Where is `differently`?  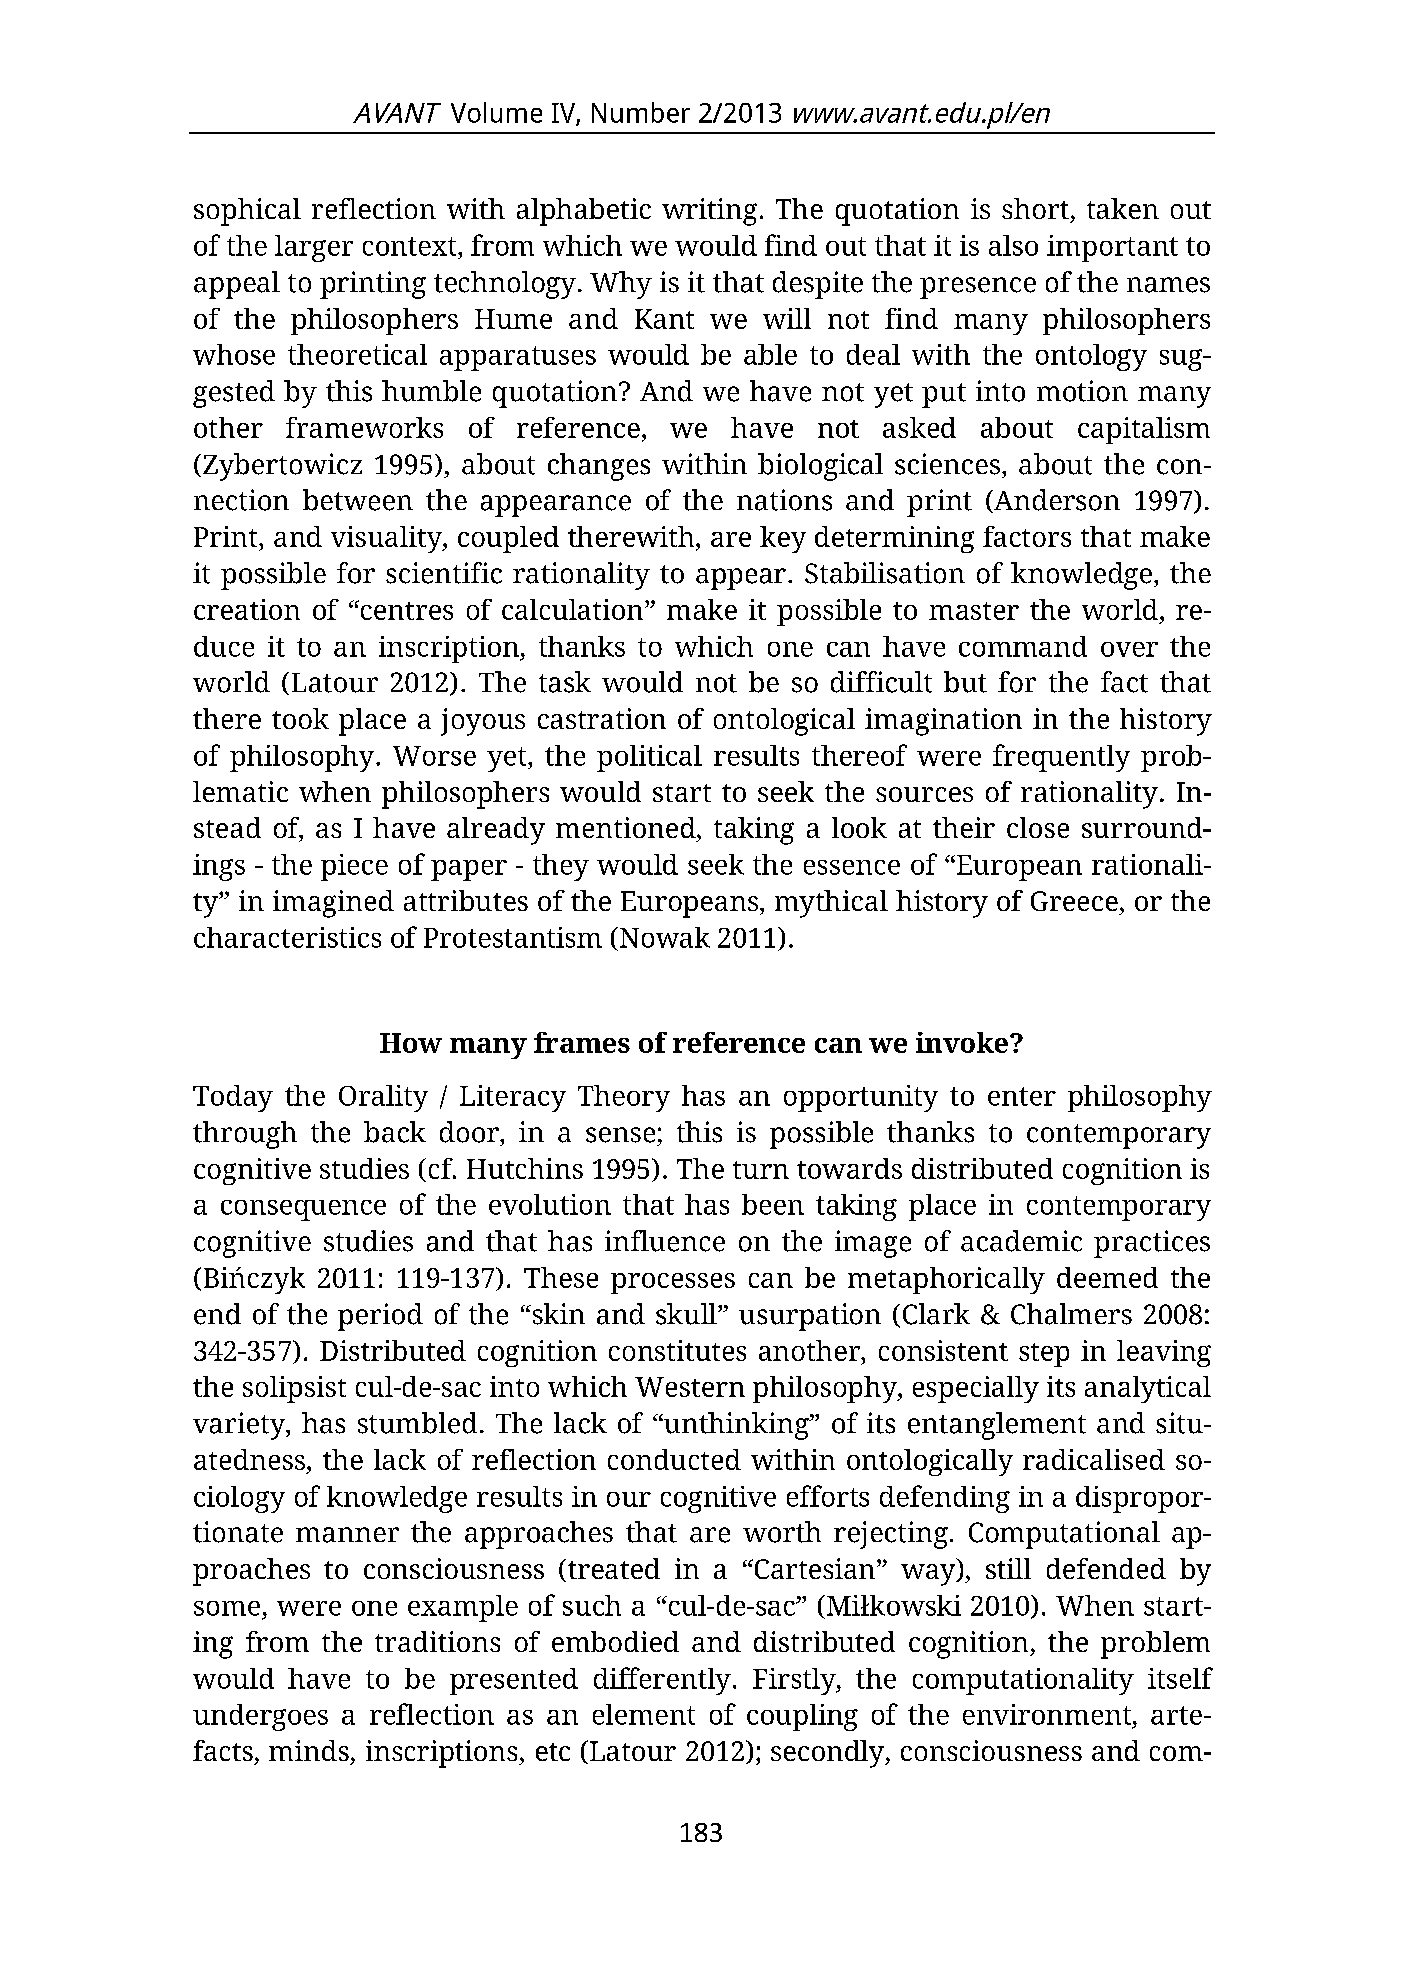
differently is located at coordinates (662, 1681).
